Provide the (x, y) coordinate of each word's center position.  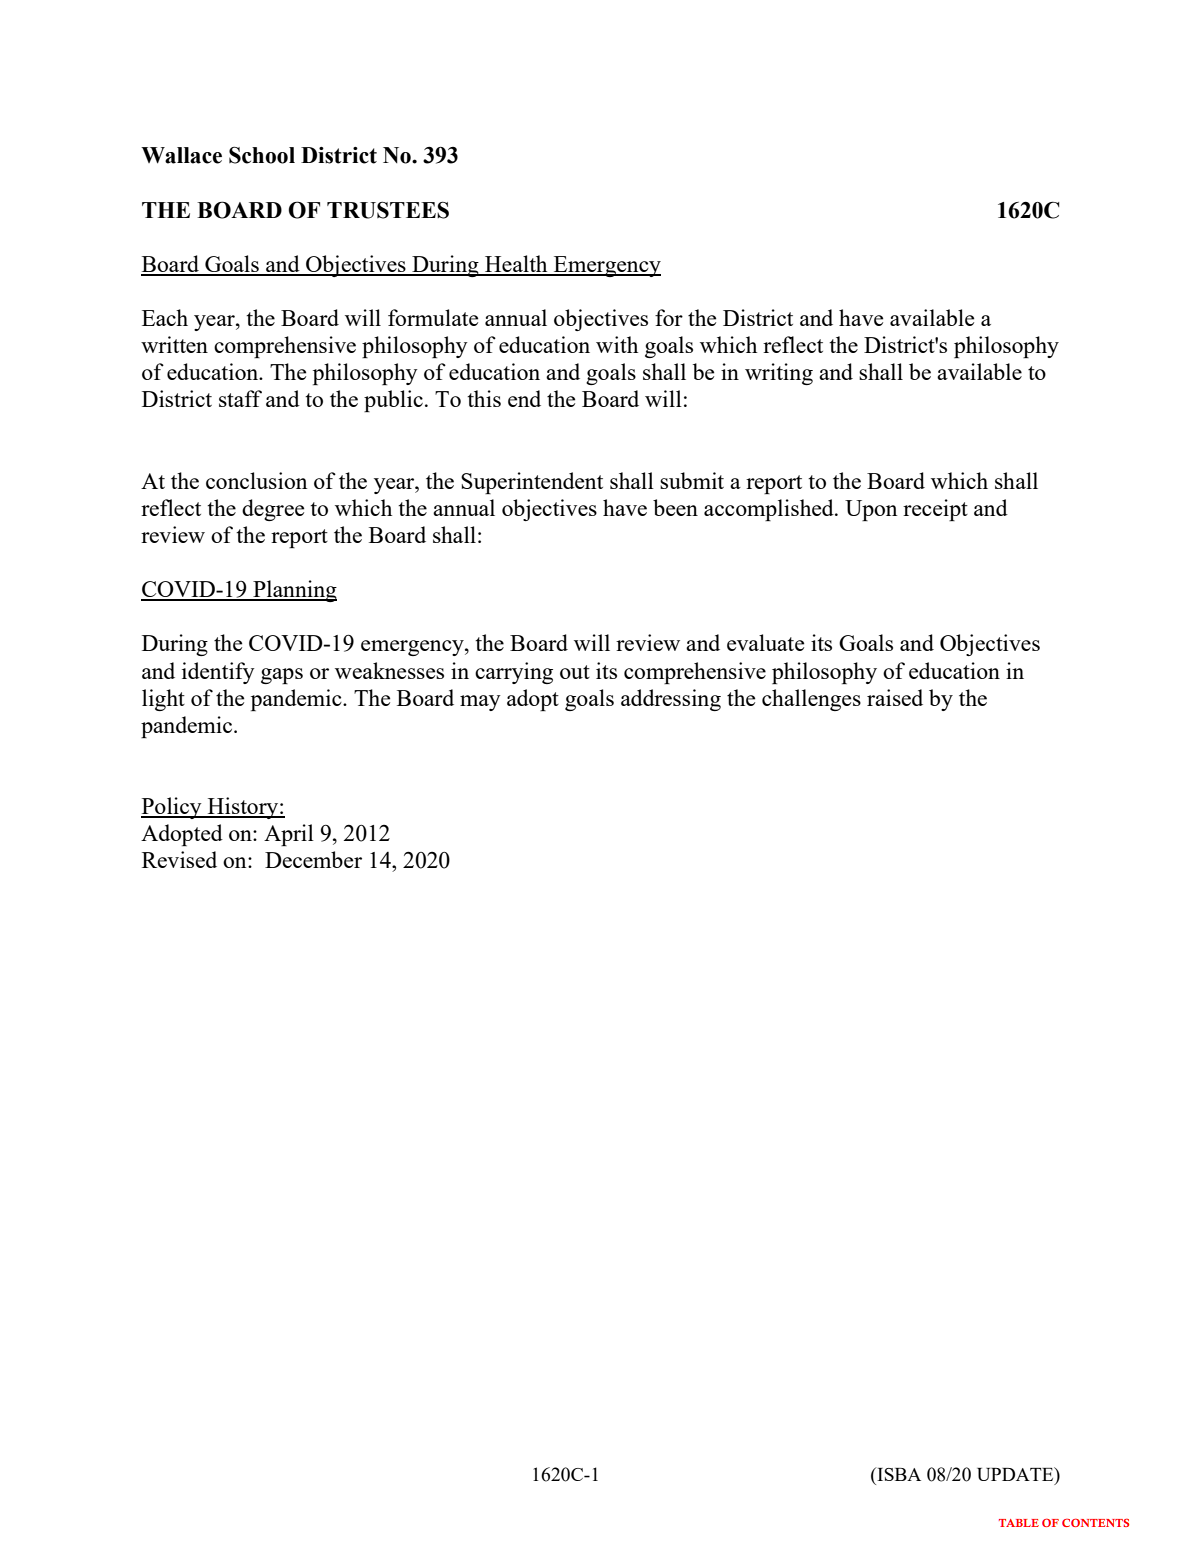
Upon (871, 510)
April (289, 835)
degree (273, 510)
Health (516, 265)
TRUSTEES (388, 210)
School (262, 155)
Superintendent (532, 483)
